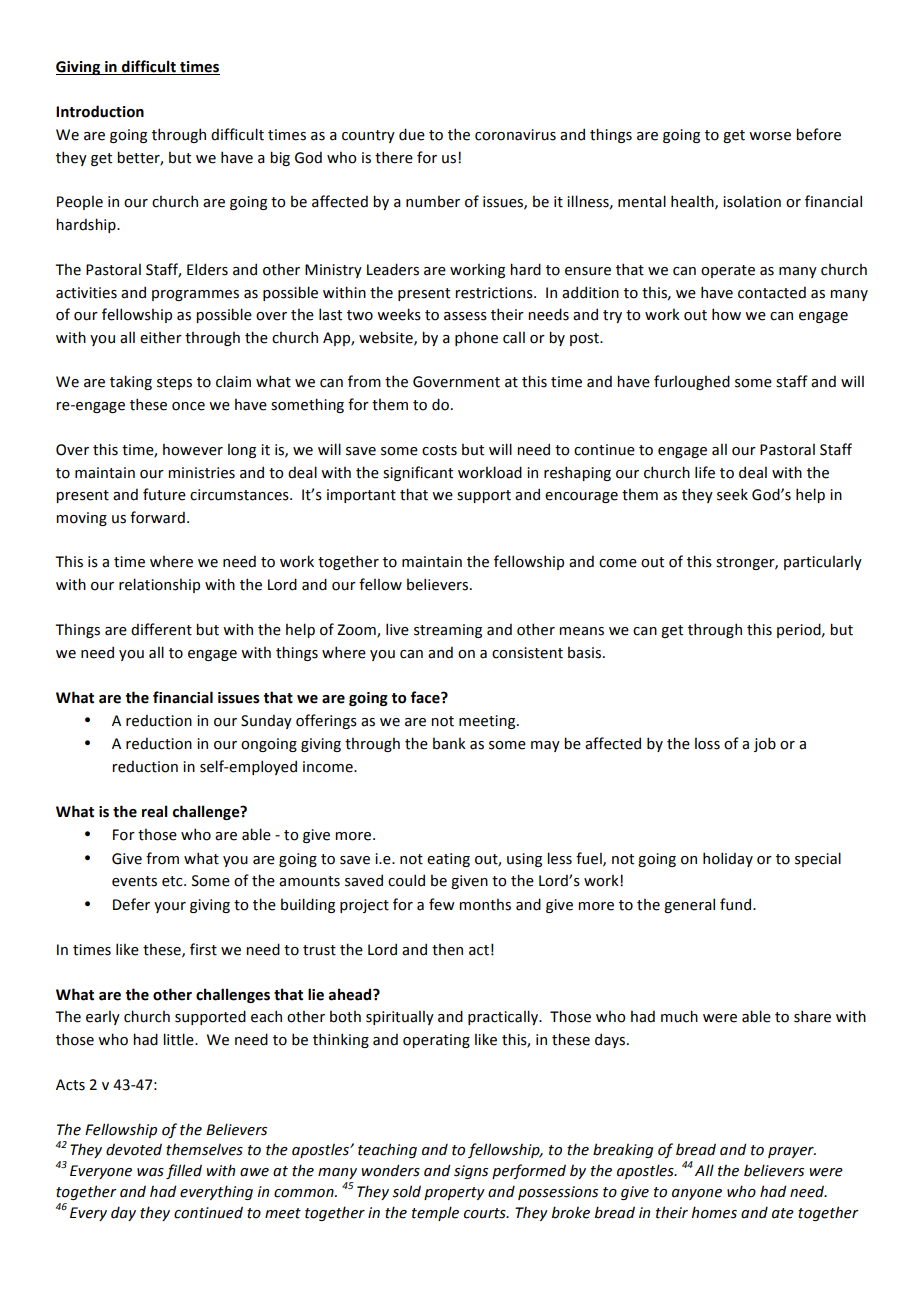 This image has height=1308, width=924. Describe the element at coordinates (454, 1193) in the image. I see `property` at that location.
